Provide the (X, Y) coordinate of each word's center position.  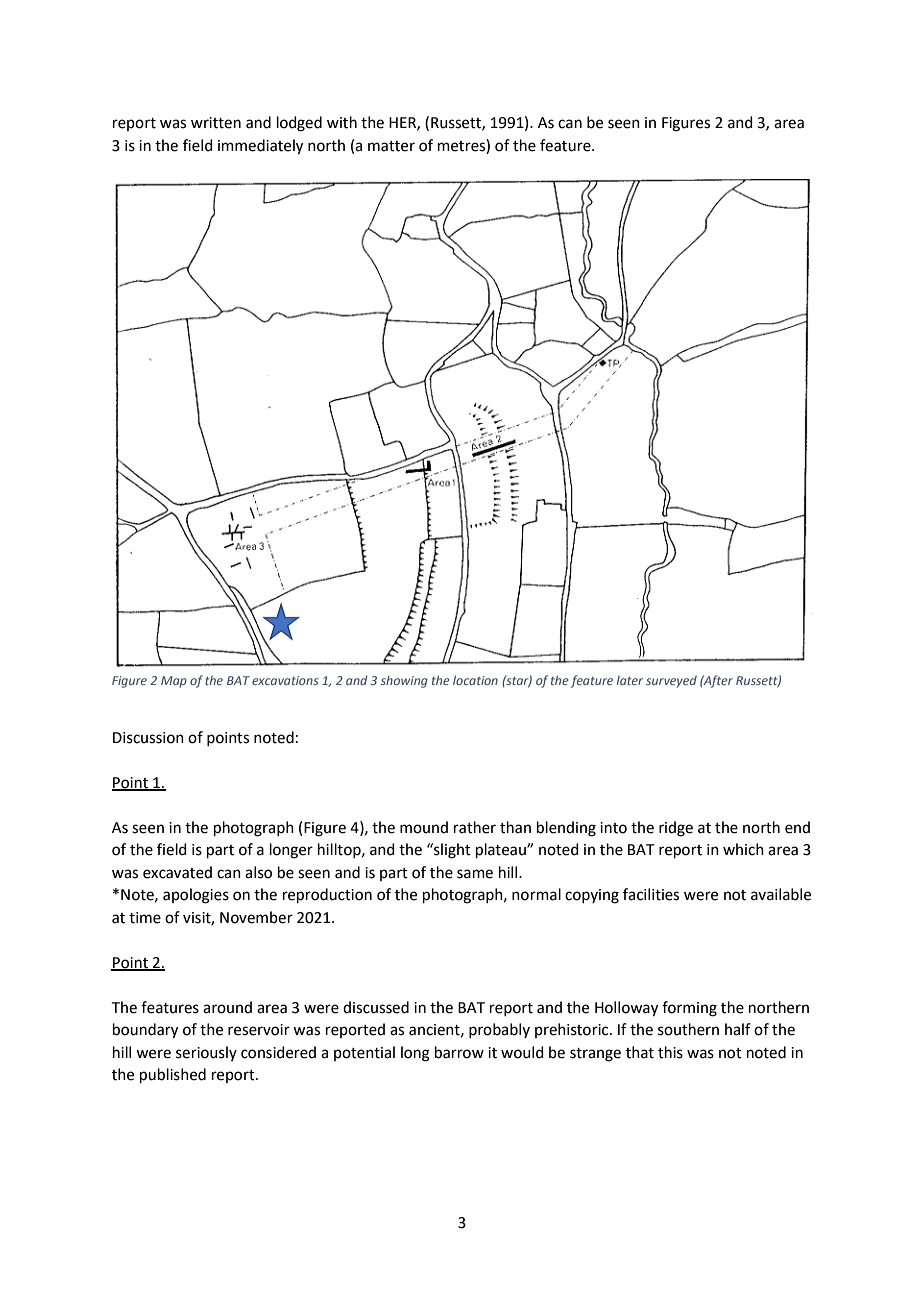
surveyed (671, 682)
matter (391, 146)
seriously (206, 1053)
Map (174, 682)
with (342, 122)
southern (688, 1029)
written (216, 123)
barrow (459, 1052)
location (475, 680)
